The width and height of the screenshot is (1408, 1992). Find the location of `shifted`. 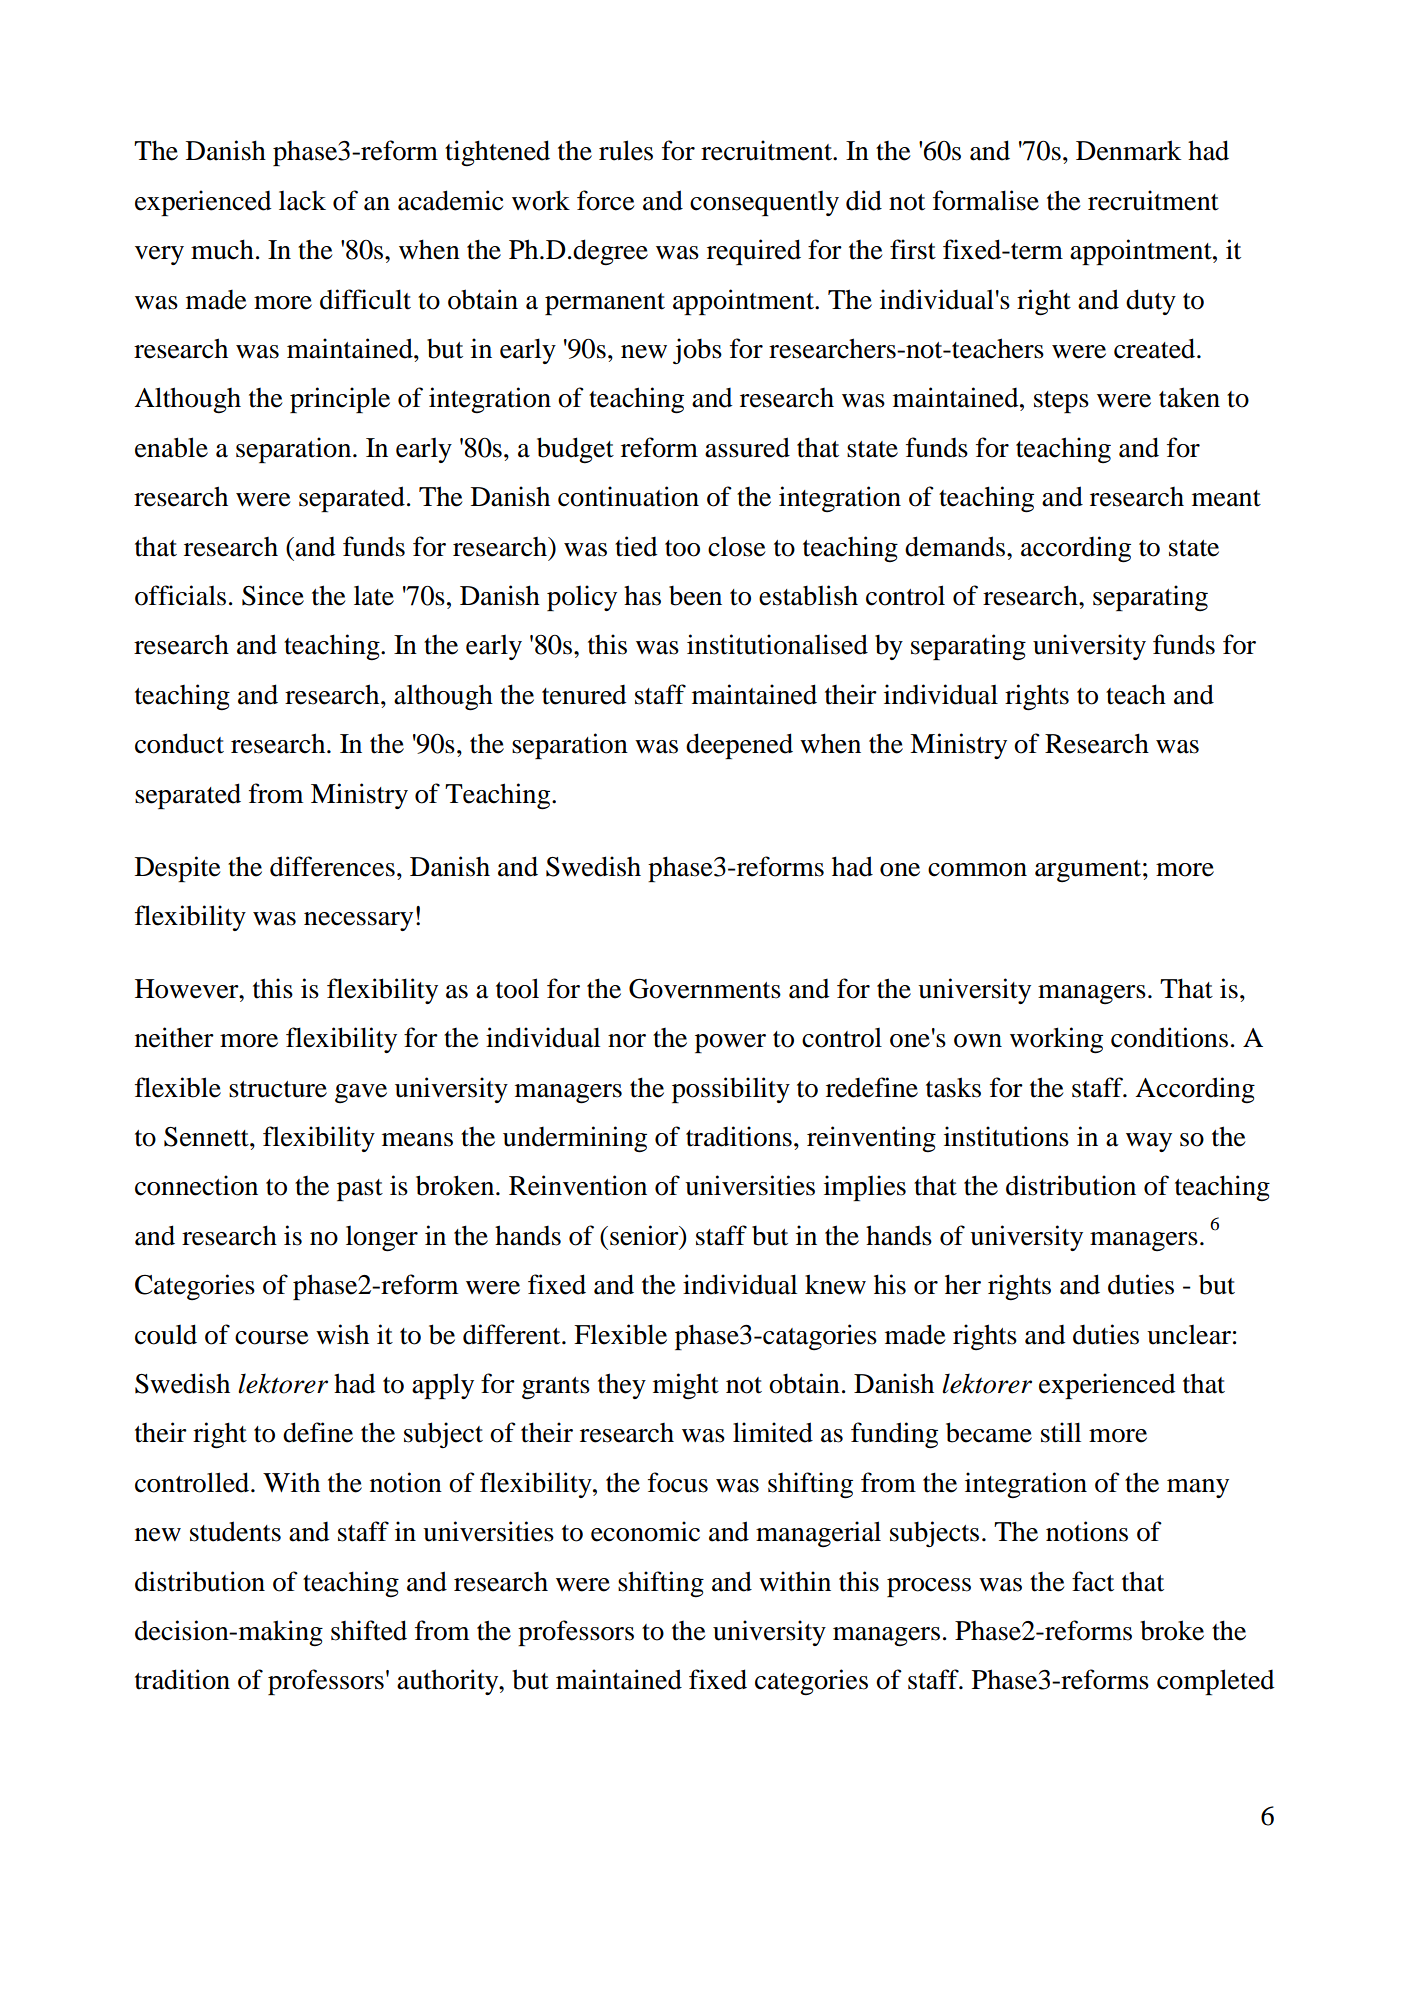

shifted is located at coordinates (369, 1630).
